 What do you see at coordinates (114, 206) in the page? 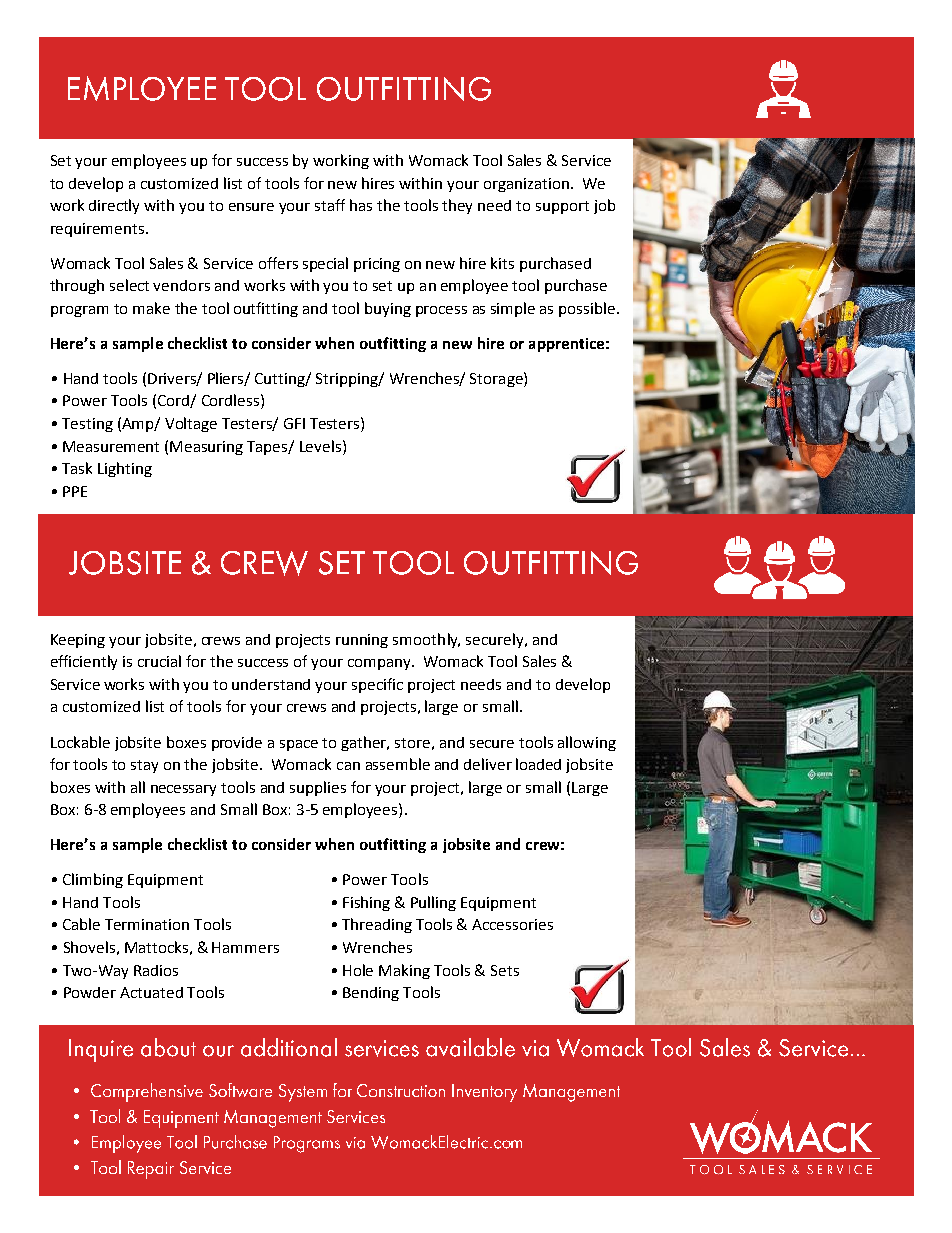
I see `directly` at bounding box center [114, 206].
